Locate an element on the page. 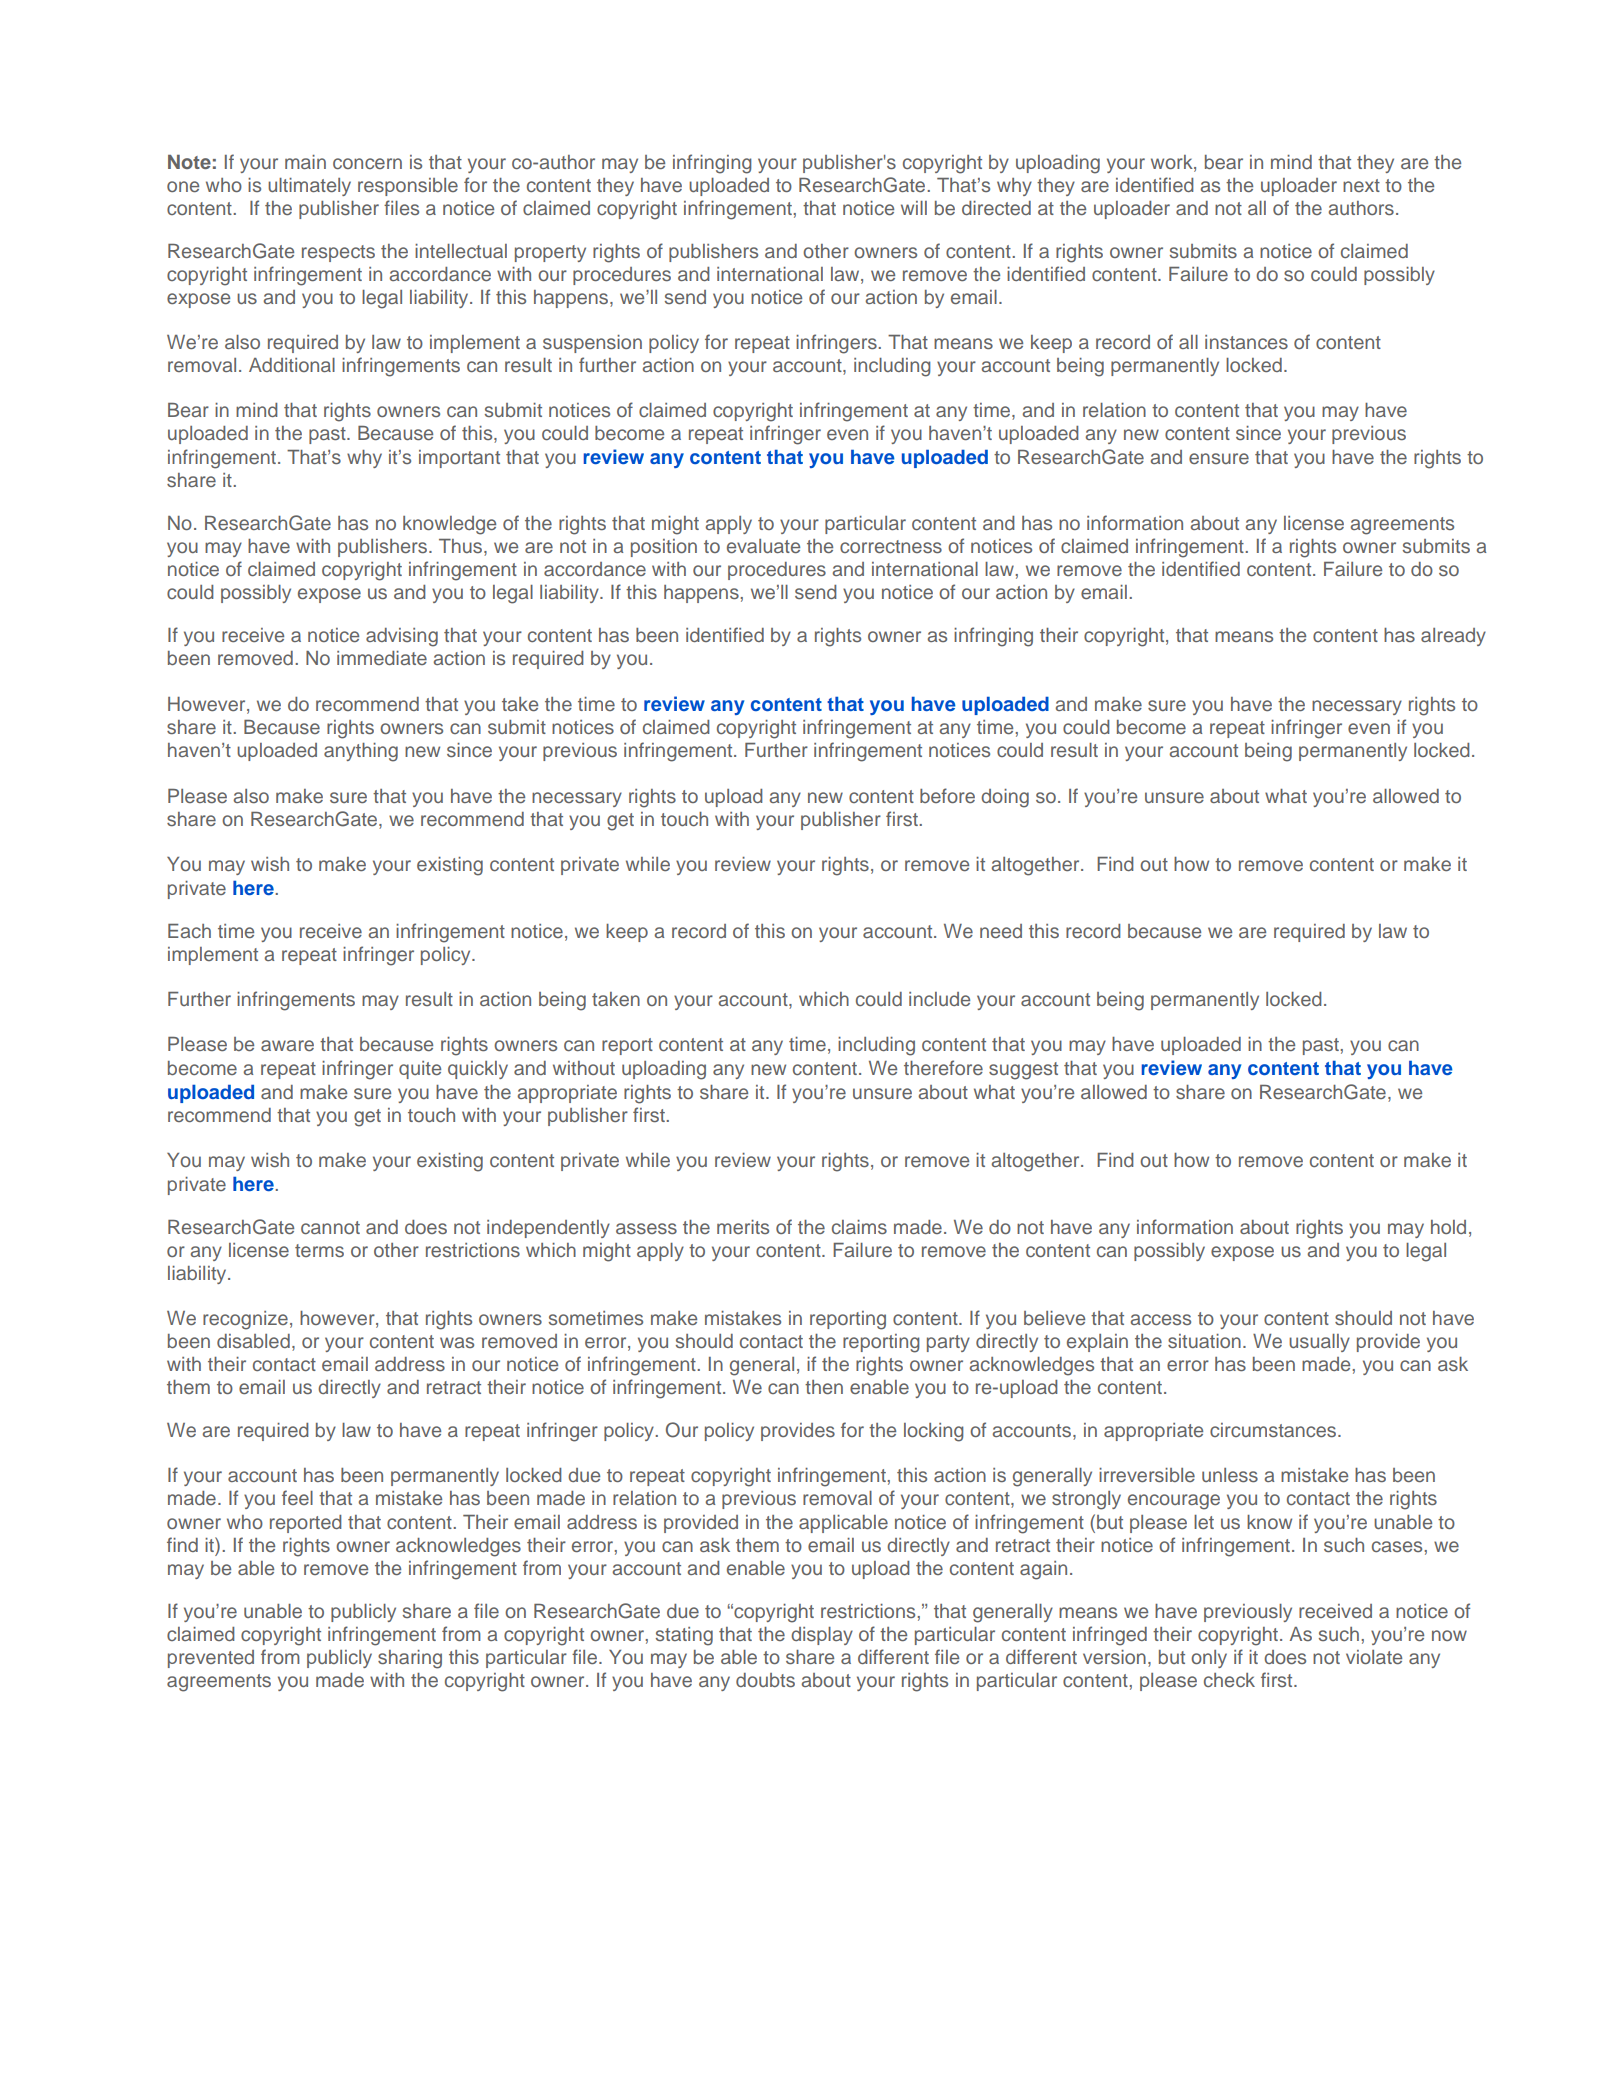  then is located at coordinates (824, 1387).
